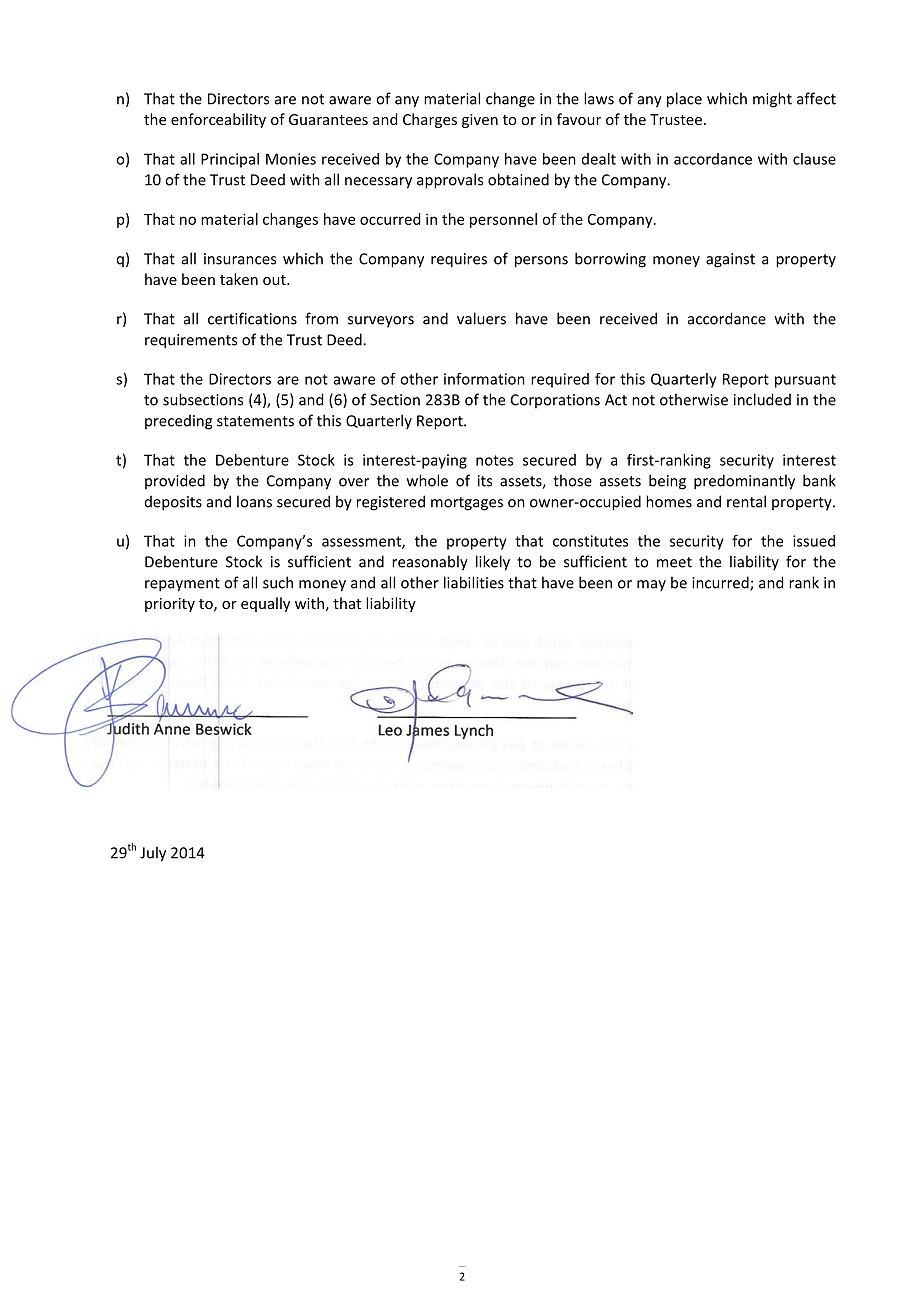 Image resolution: width=924 pixels, height=1308 pixels. I want to click on likely, so click(493, 563).
